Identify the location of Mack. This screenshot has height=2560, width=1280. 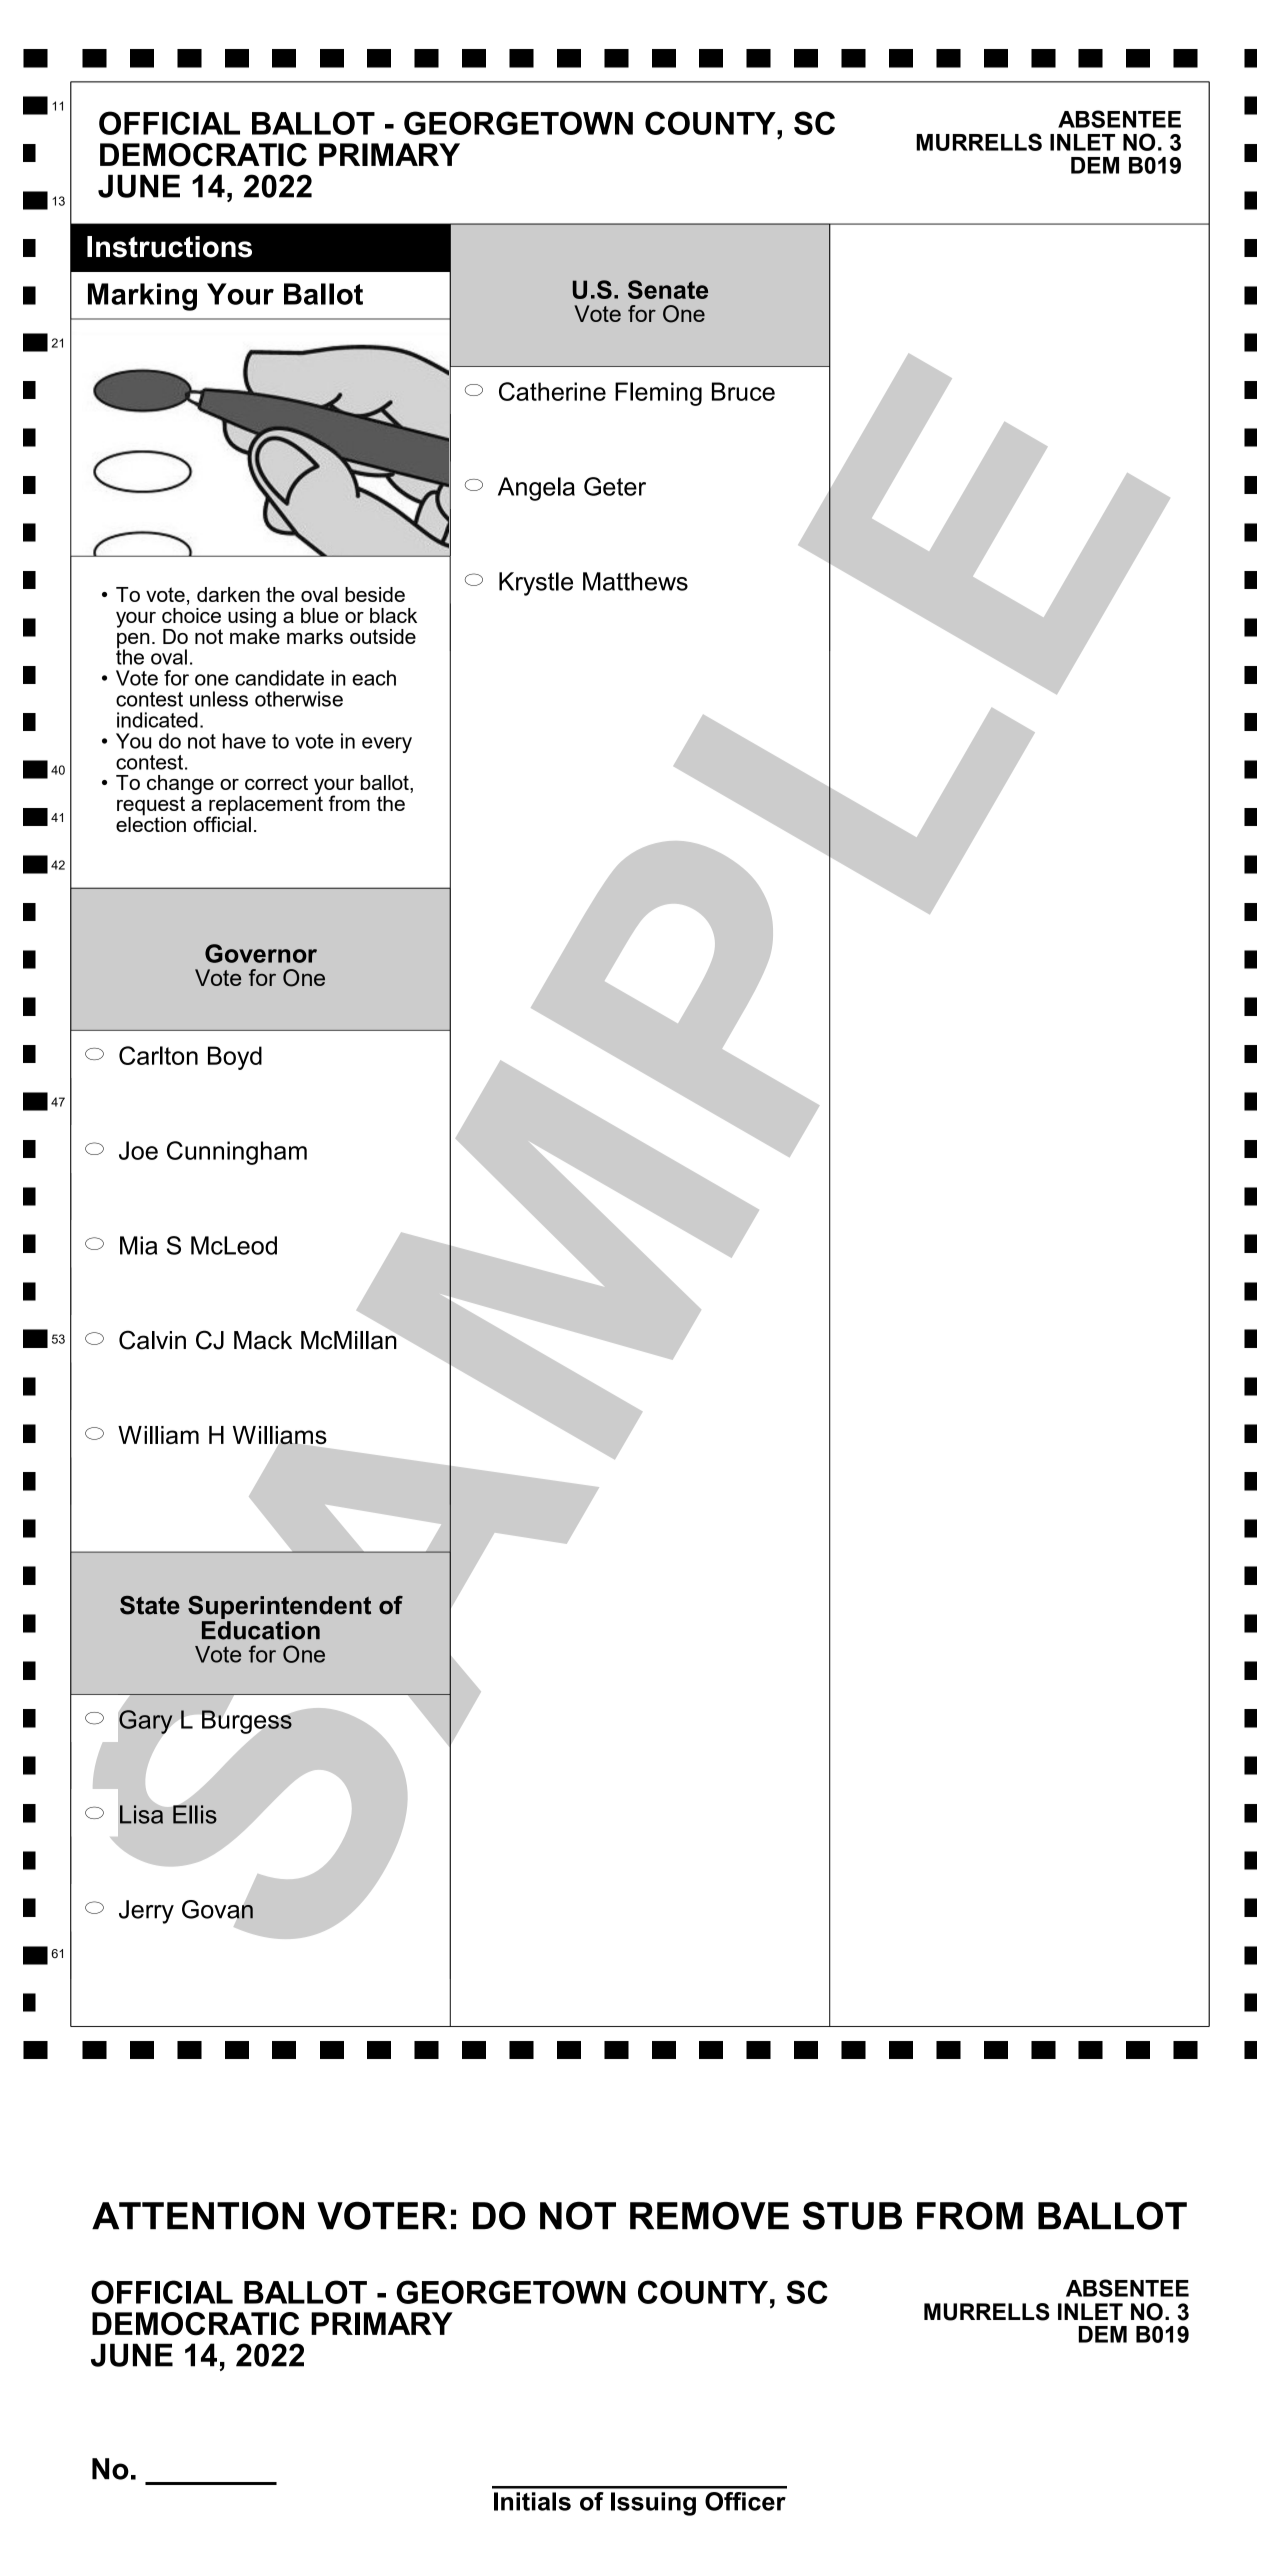
(263, 1340).
